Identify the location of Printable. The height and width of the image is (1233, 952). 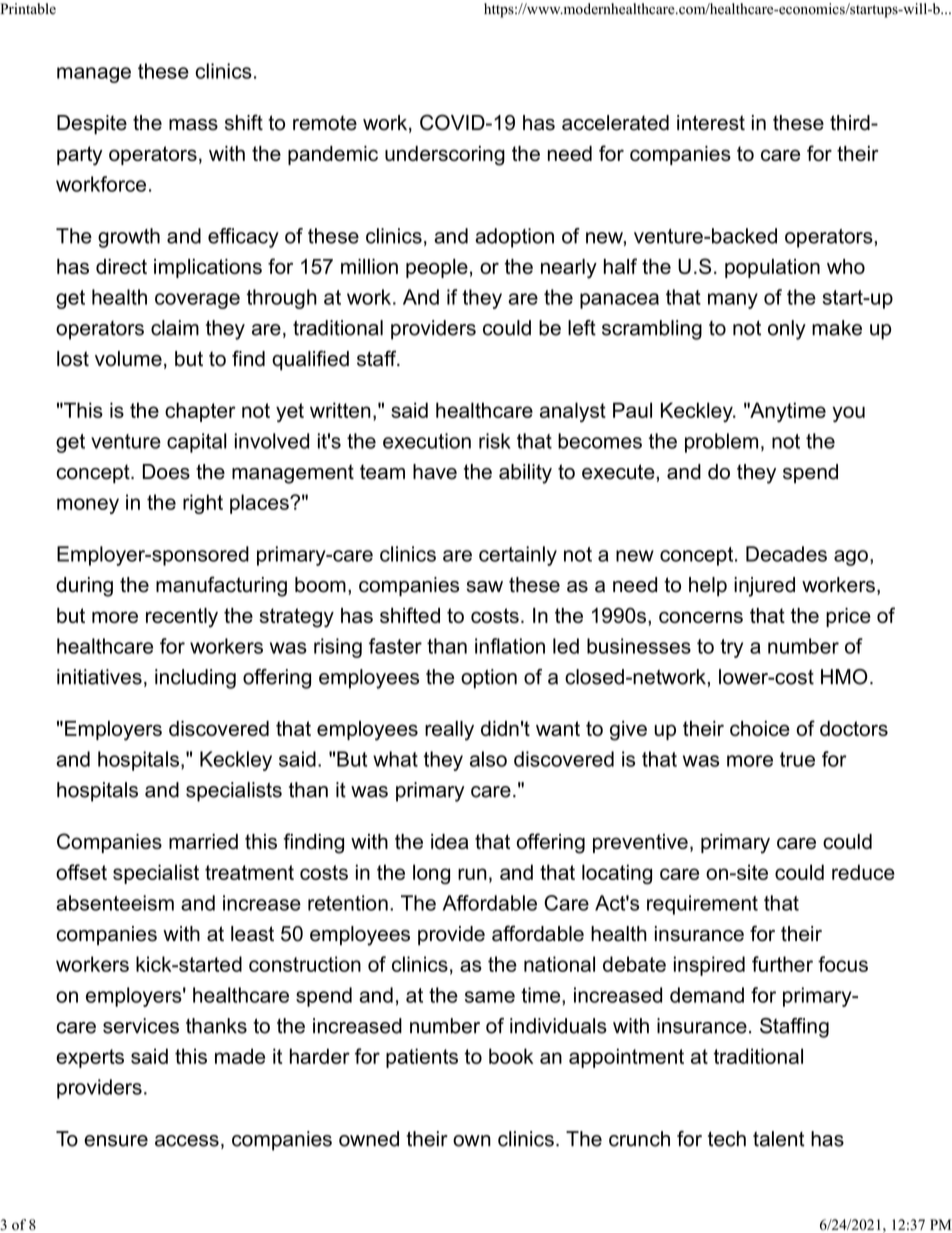
(28, 9).
